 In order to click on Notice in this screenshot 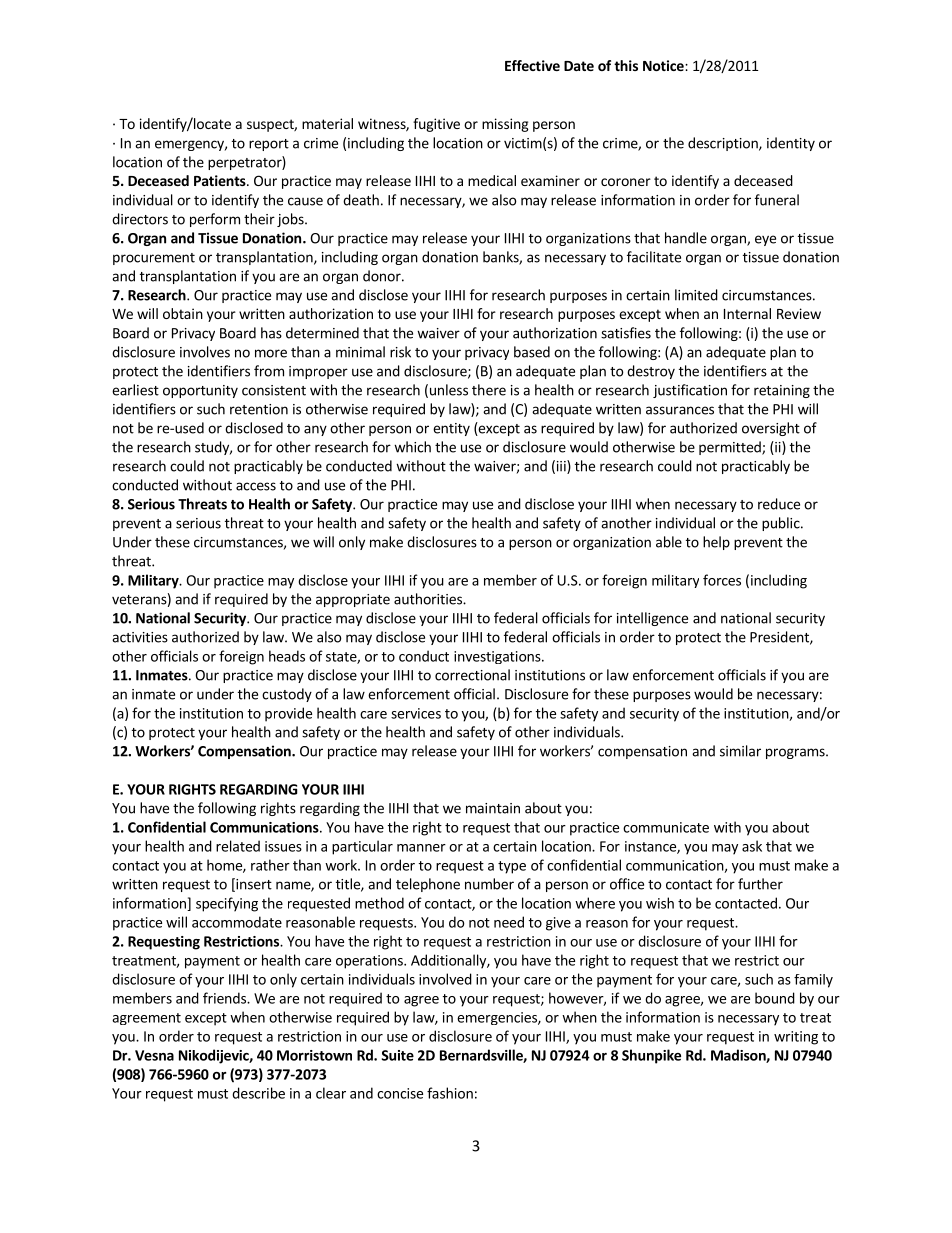, I will do `click(664, 65)`.
